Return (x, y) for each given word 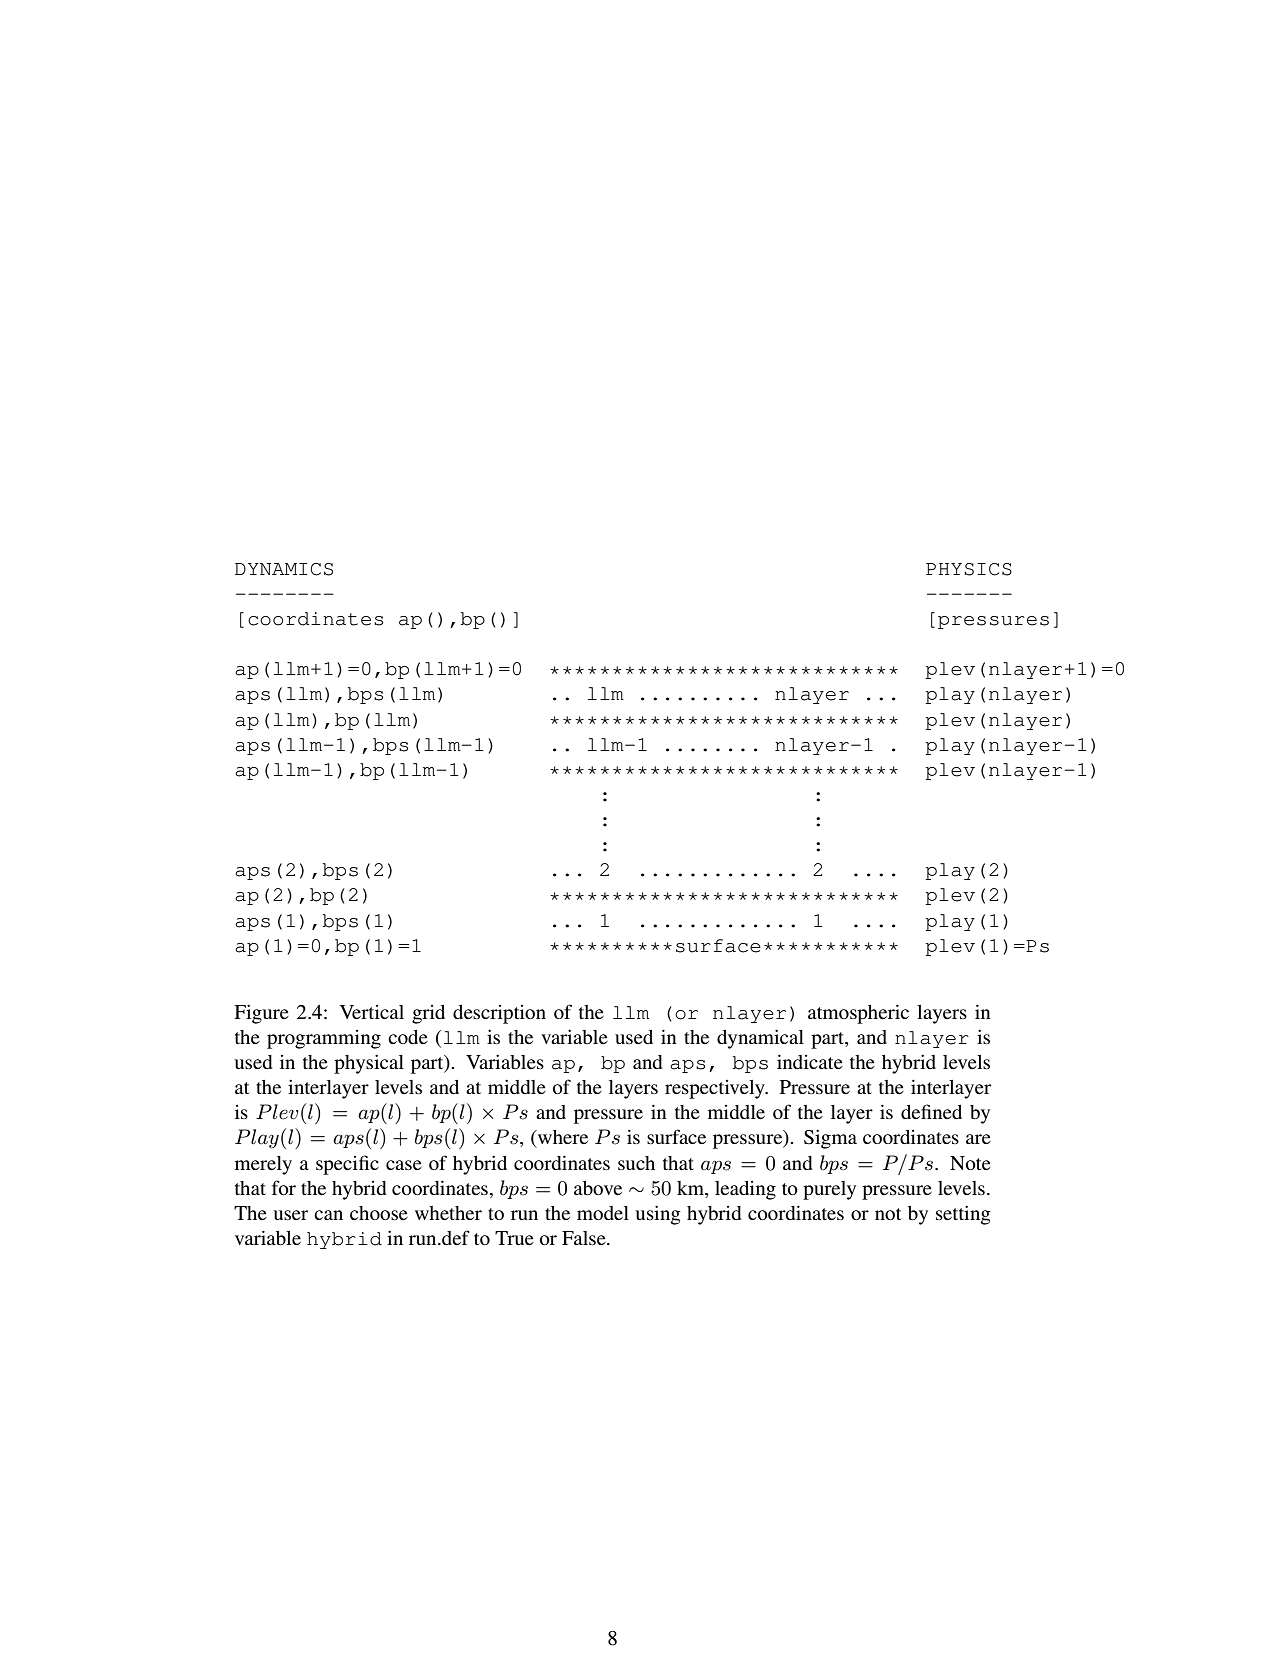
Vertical (372, 1012)
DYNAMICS (284, 569)
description (499, 1014)
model (603, 1213)
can (328, 1215)
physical (369, 1064)
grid (428, 1014)
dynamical (760, 1039)
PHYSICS (969, 569)
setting (963, 1215)
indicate (810, 1061)
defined (931, 1111)
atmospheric (858, 1014)
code (408, 1037)
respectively (716, 1089)
